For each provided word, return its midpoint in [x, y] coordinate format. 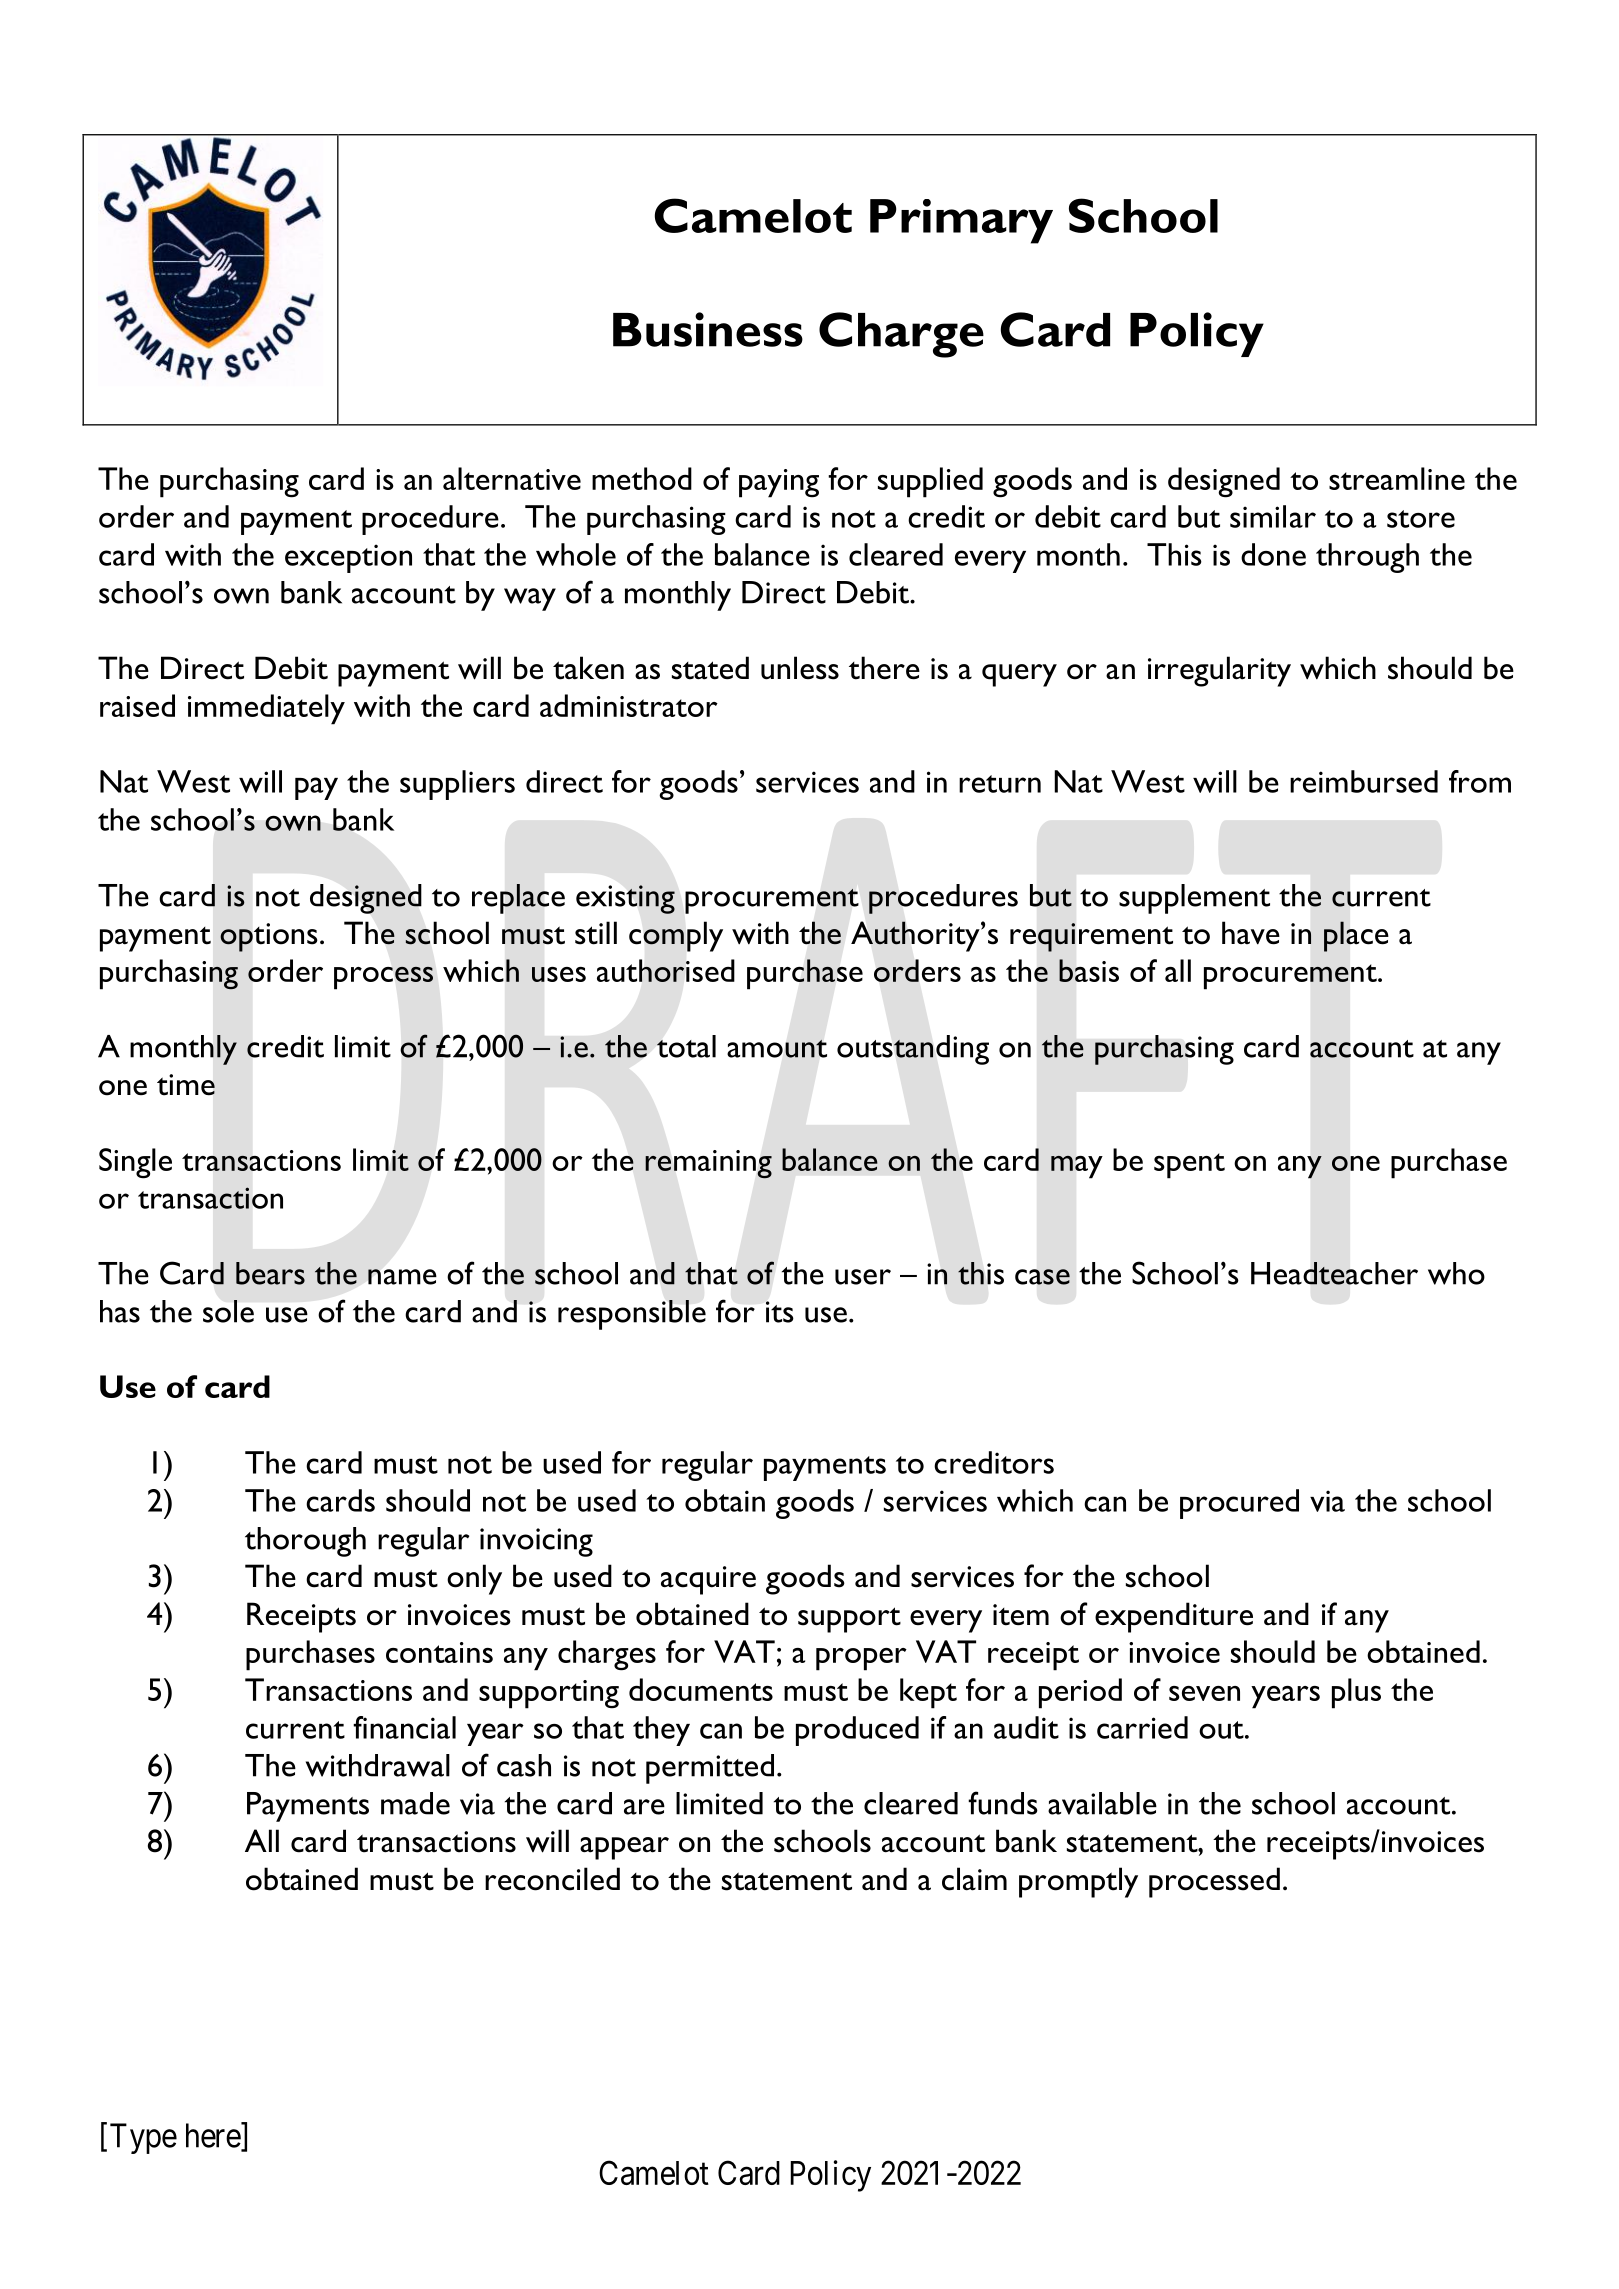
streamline [1397, 478]
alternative [512, 478]
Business [708, 329]
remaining [708, 1164]
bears [270, 1273]
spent [1189, 1166]
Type [143, 2138]
